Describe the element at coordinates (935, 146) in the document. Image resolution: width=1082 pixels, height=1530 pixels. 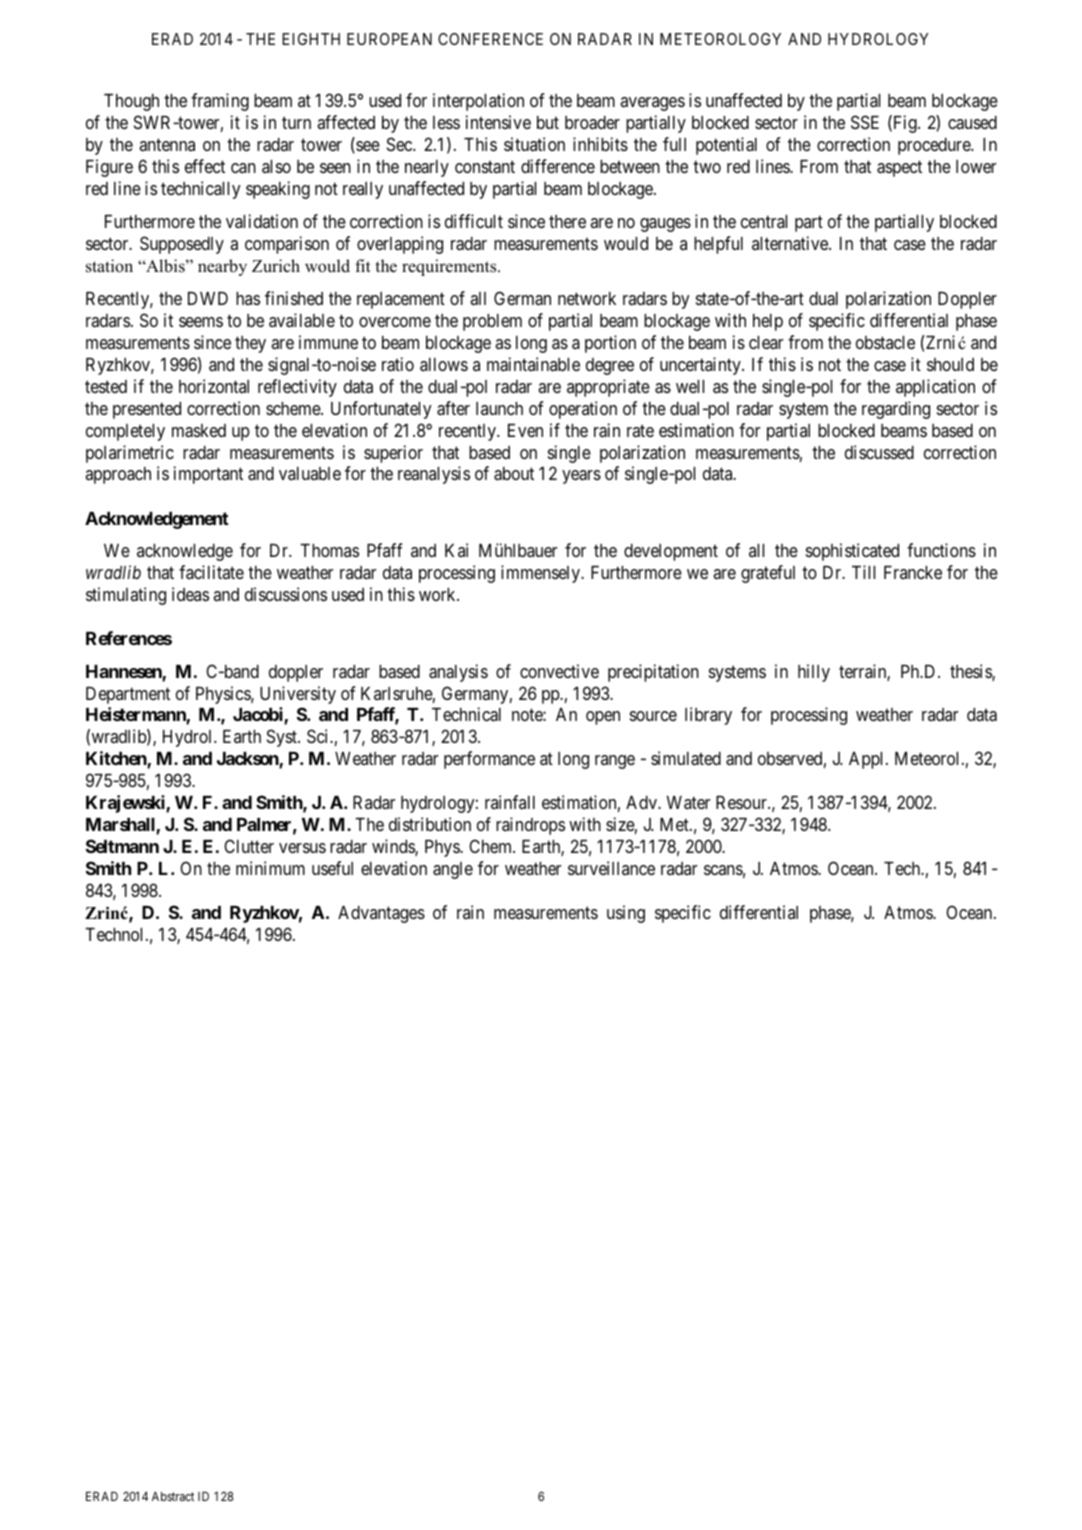
I see `procedure` at that location.
